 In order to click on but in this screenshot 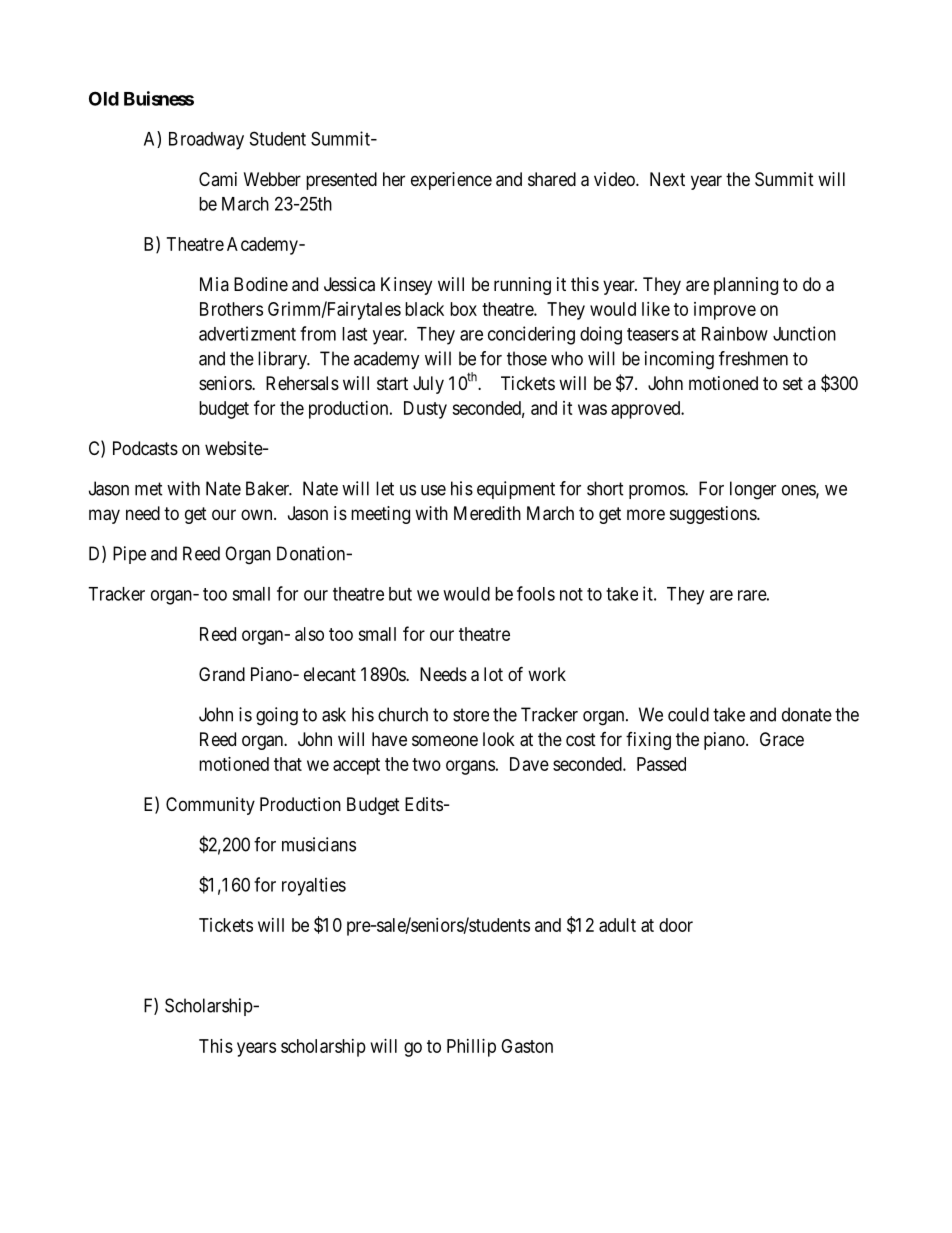, I will do `click(400, 594)`.
